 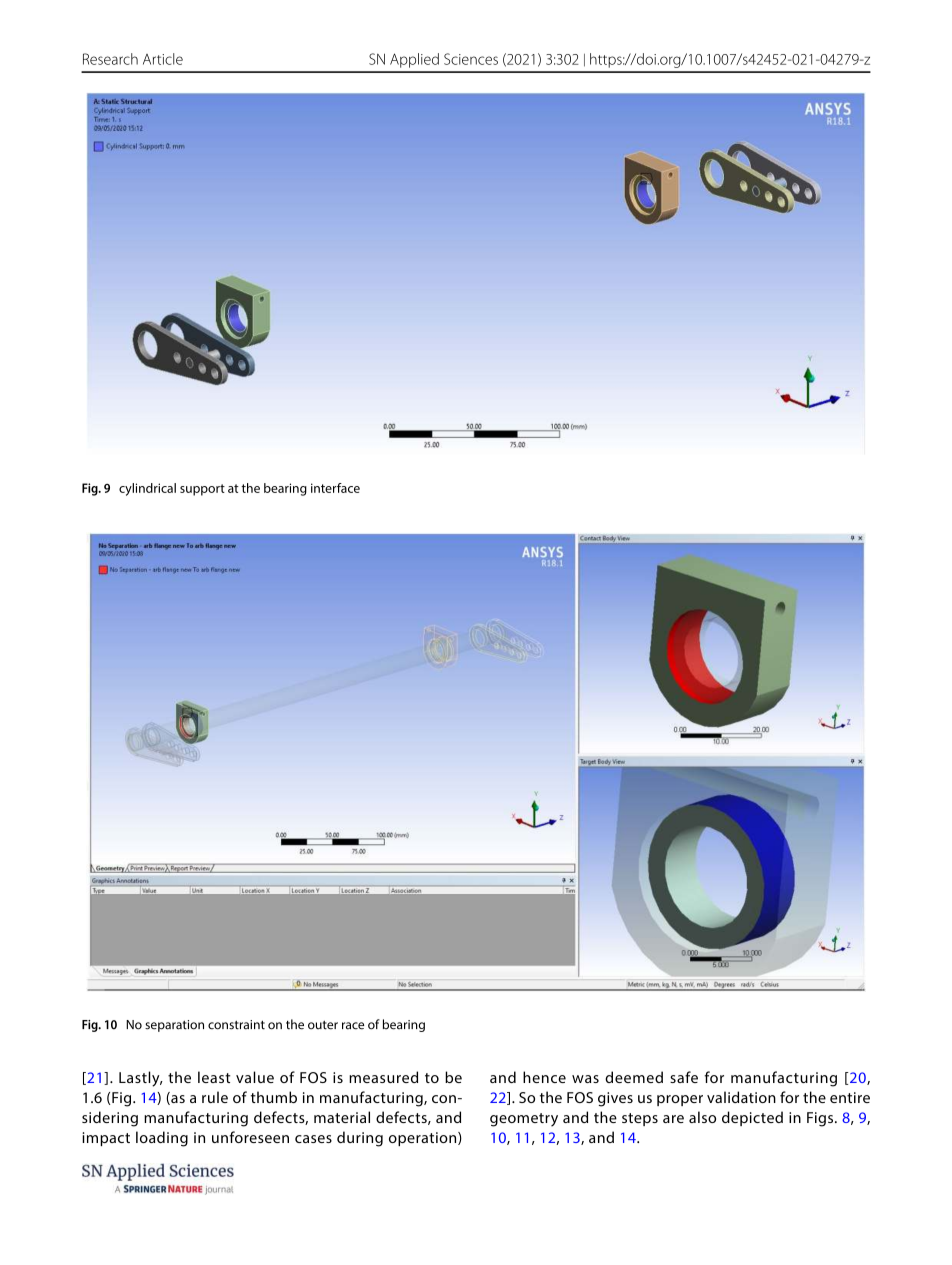 What do you see at coordinates (524, 1120) in the image?
I see `geometry` at bounding box center [524, 1120].
